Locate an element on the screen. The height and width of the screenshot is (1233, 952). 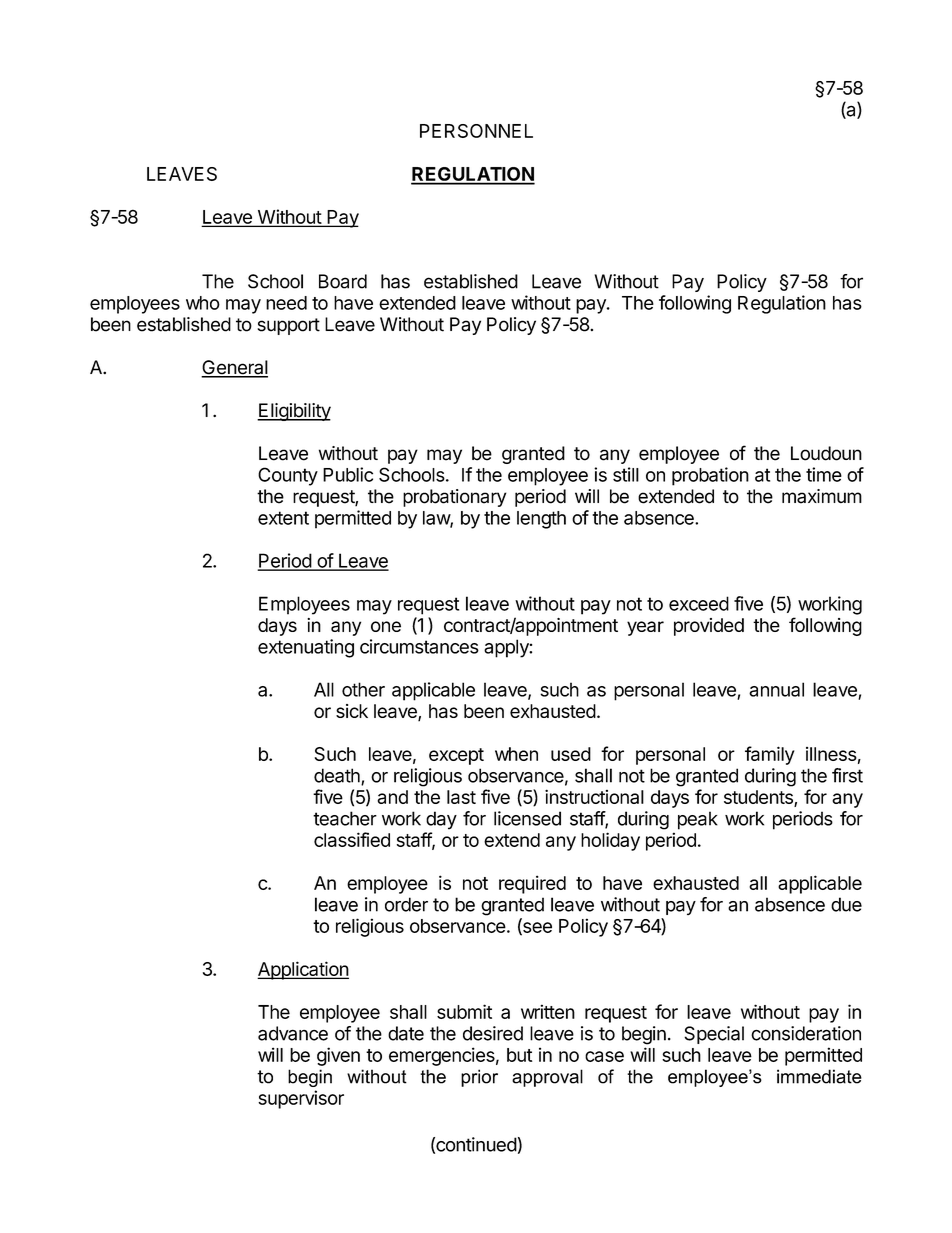
circumstances is located at coordinates (419, 646).
